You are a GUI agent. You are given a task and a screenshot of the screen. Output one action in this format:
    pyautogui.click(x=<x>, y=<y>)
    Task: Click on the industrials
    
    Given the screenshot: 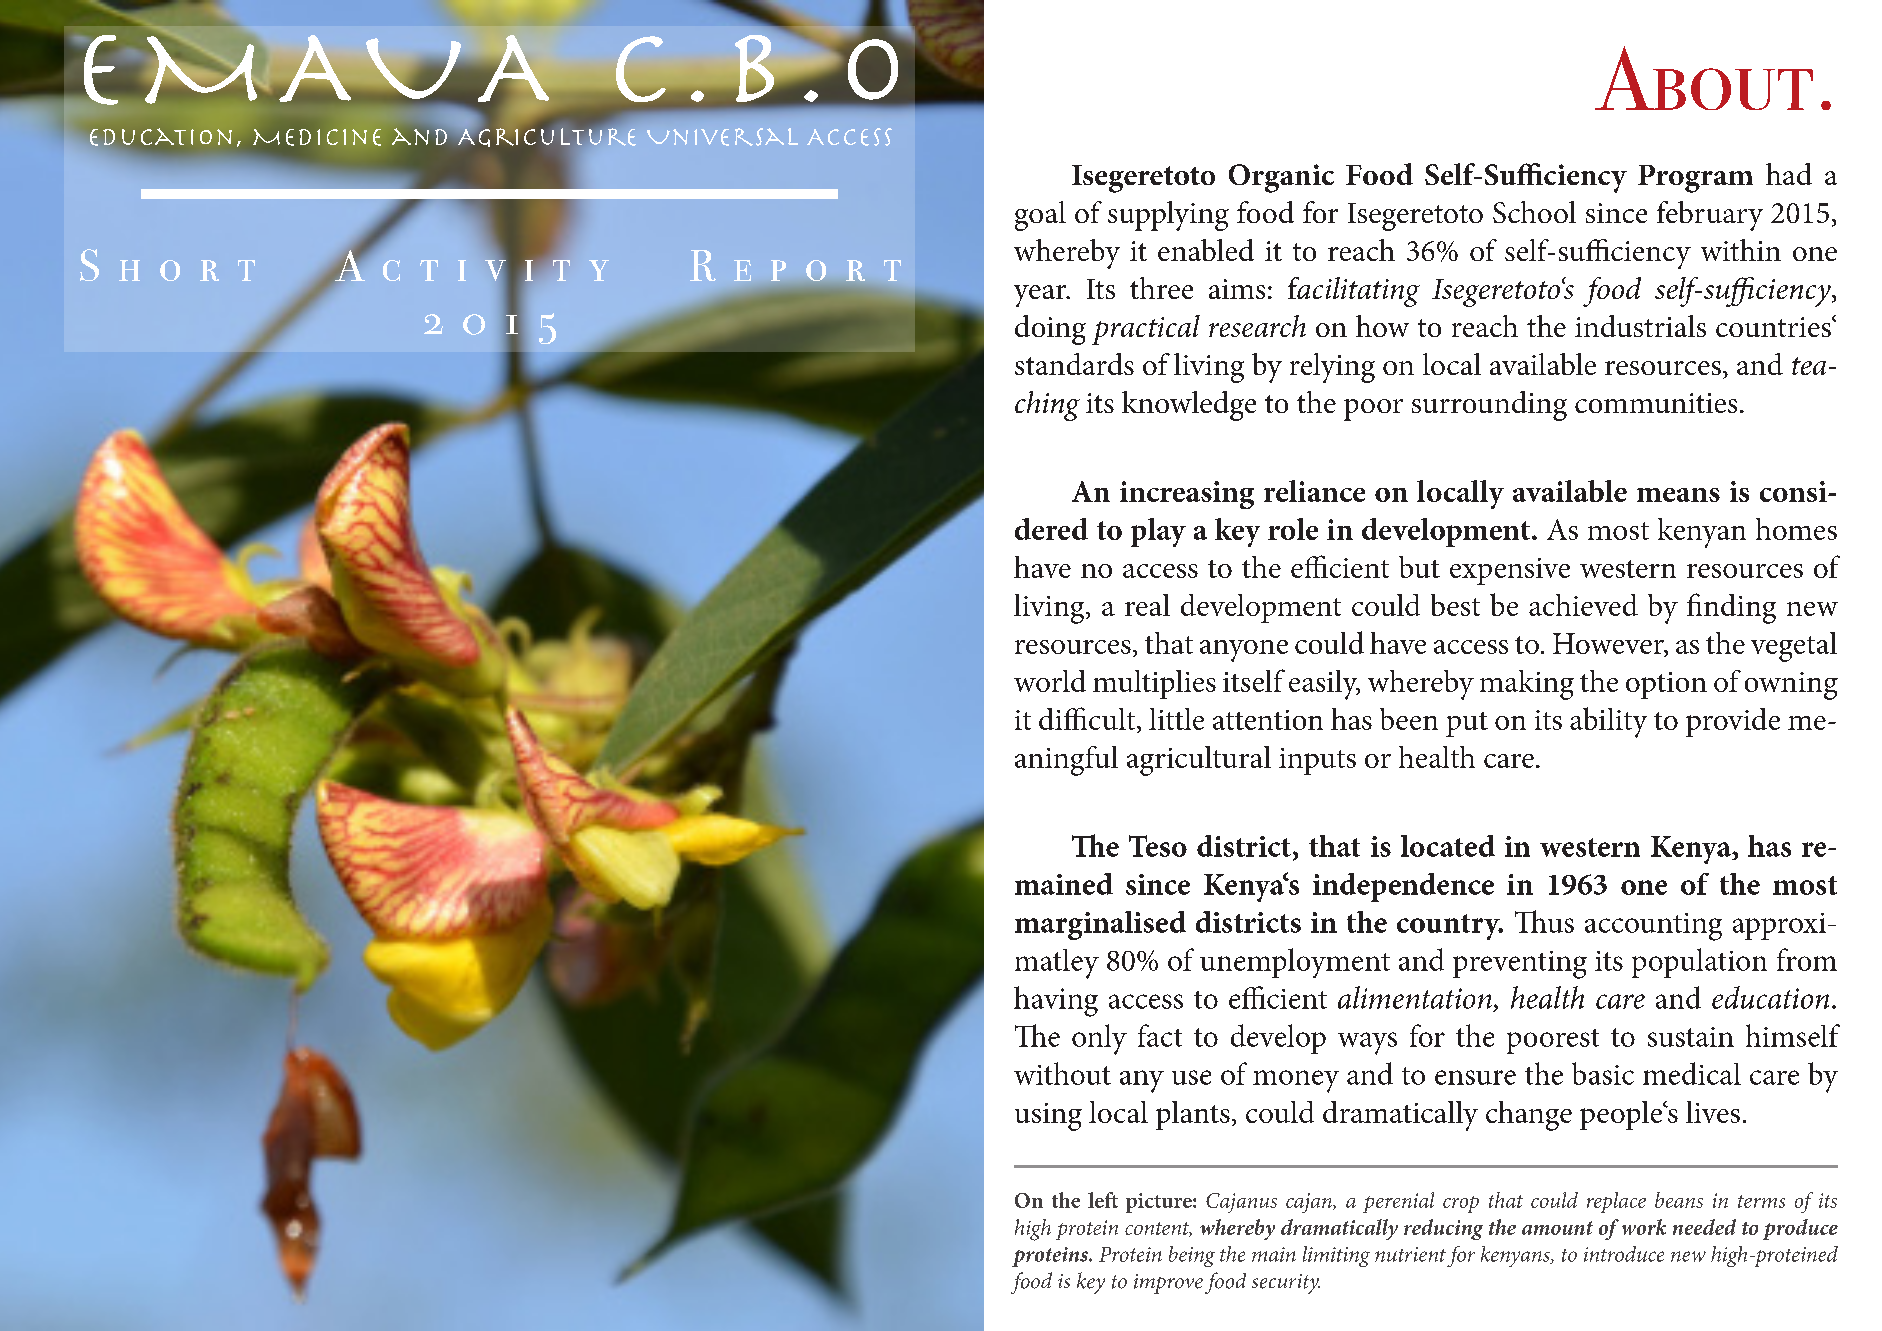 What is the action you would take?
    pyautogui.click(x=1640, y=326)
